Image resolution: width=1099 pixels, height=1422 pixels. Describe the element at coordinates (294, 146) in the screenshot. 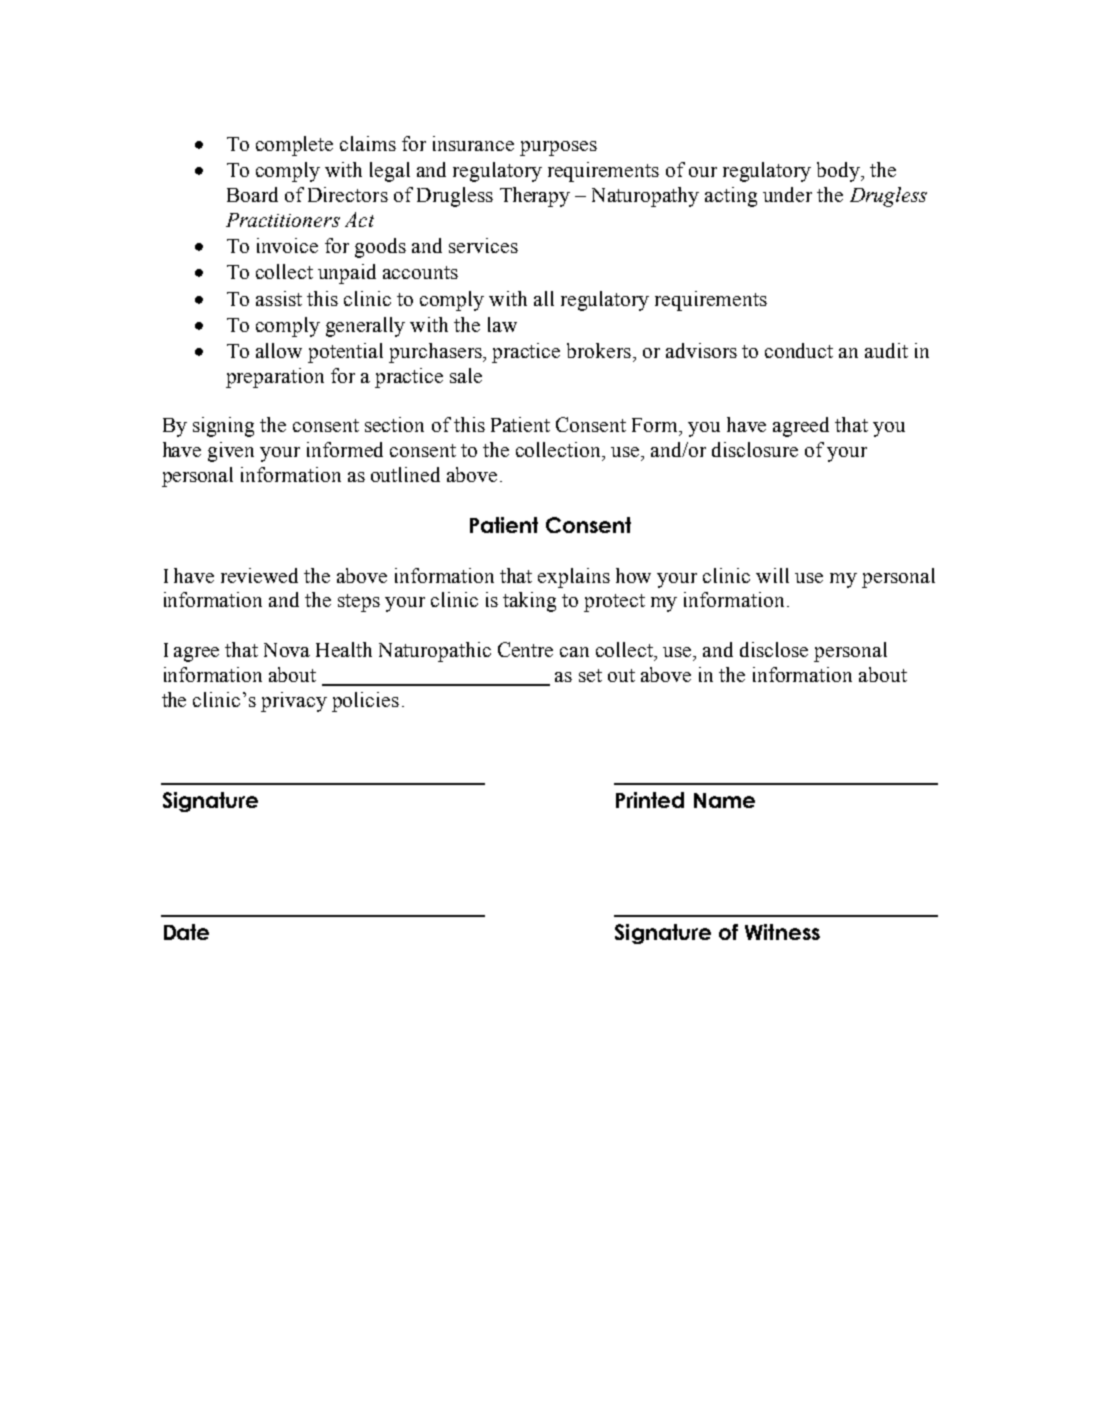

I see `complete` at that location.
